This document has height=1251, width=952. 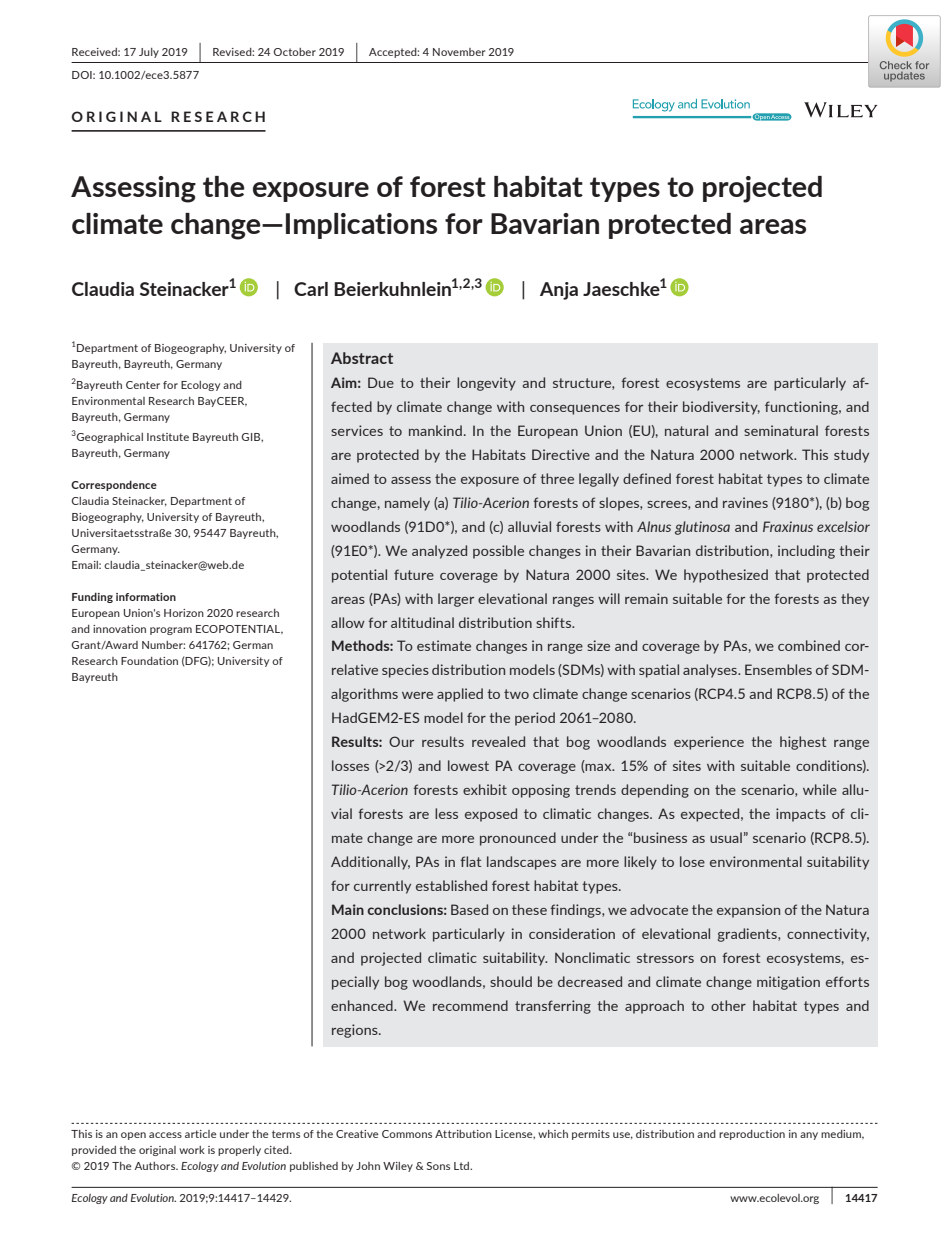 What do you see at coordinates (463, 1134) in the document?
I see `Attribution` at bounding box center [463, 1134].
